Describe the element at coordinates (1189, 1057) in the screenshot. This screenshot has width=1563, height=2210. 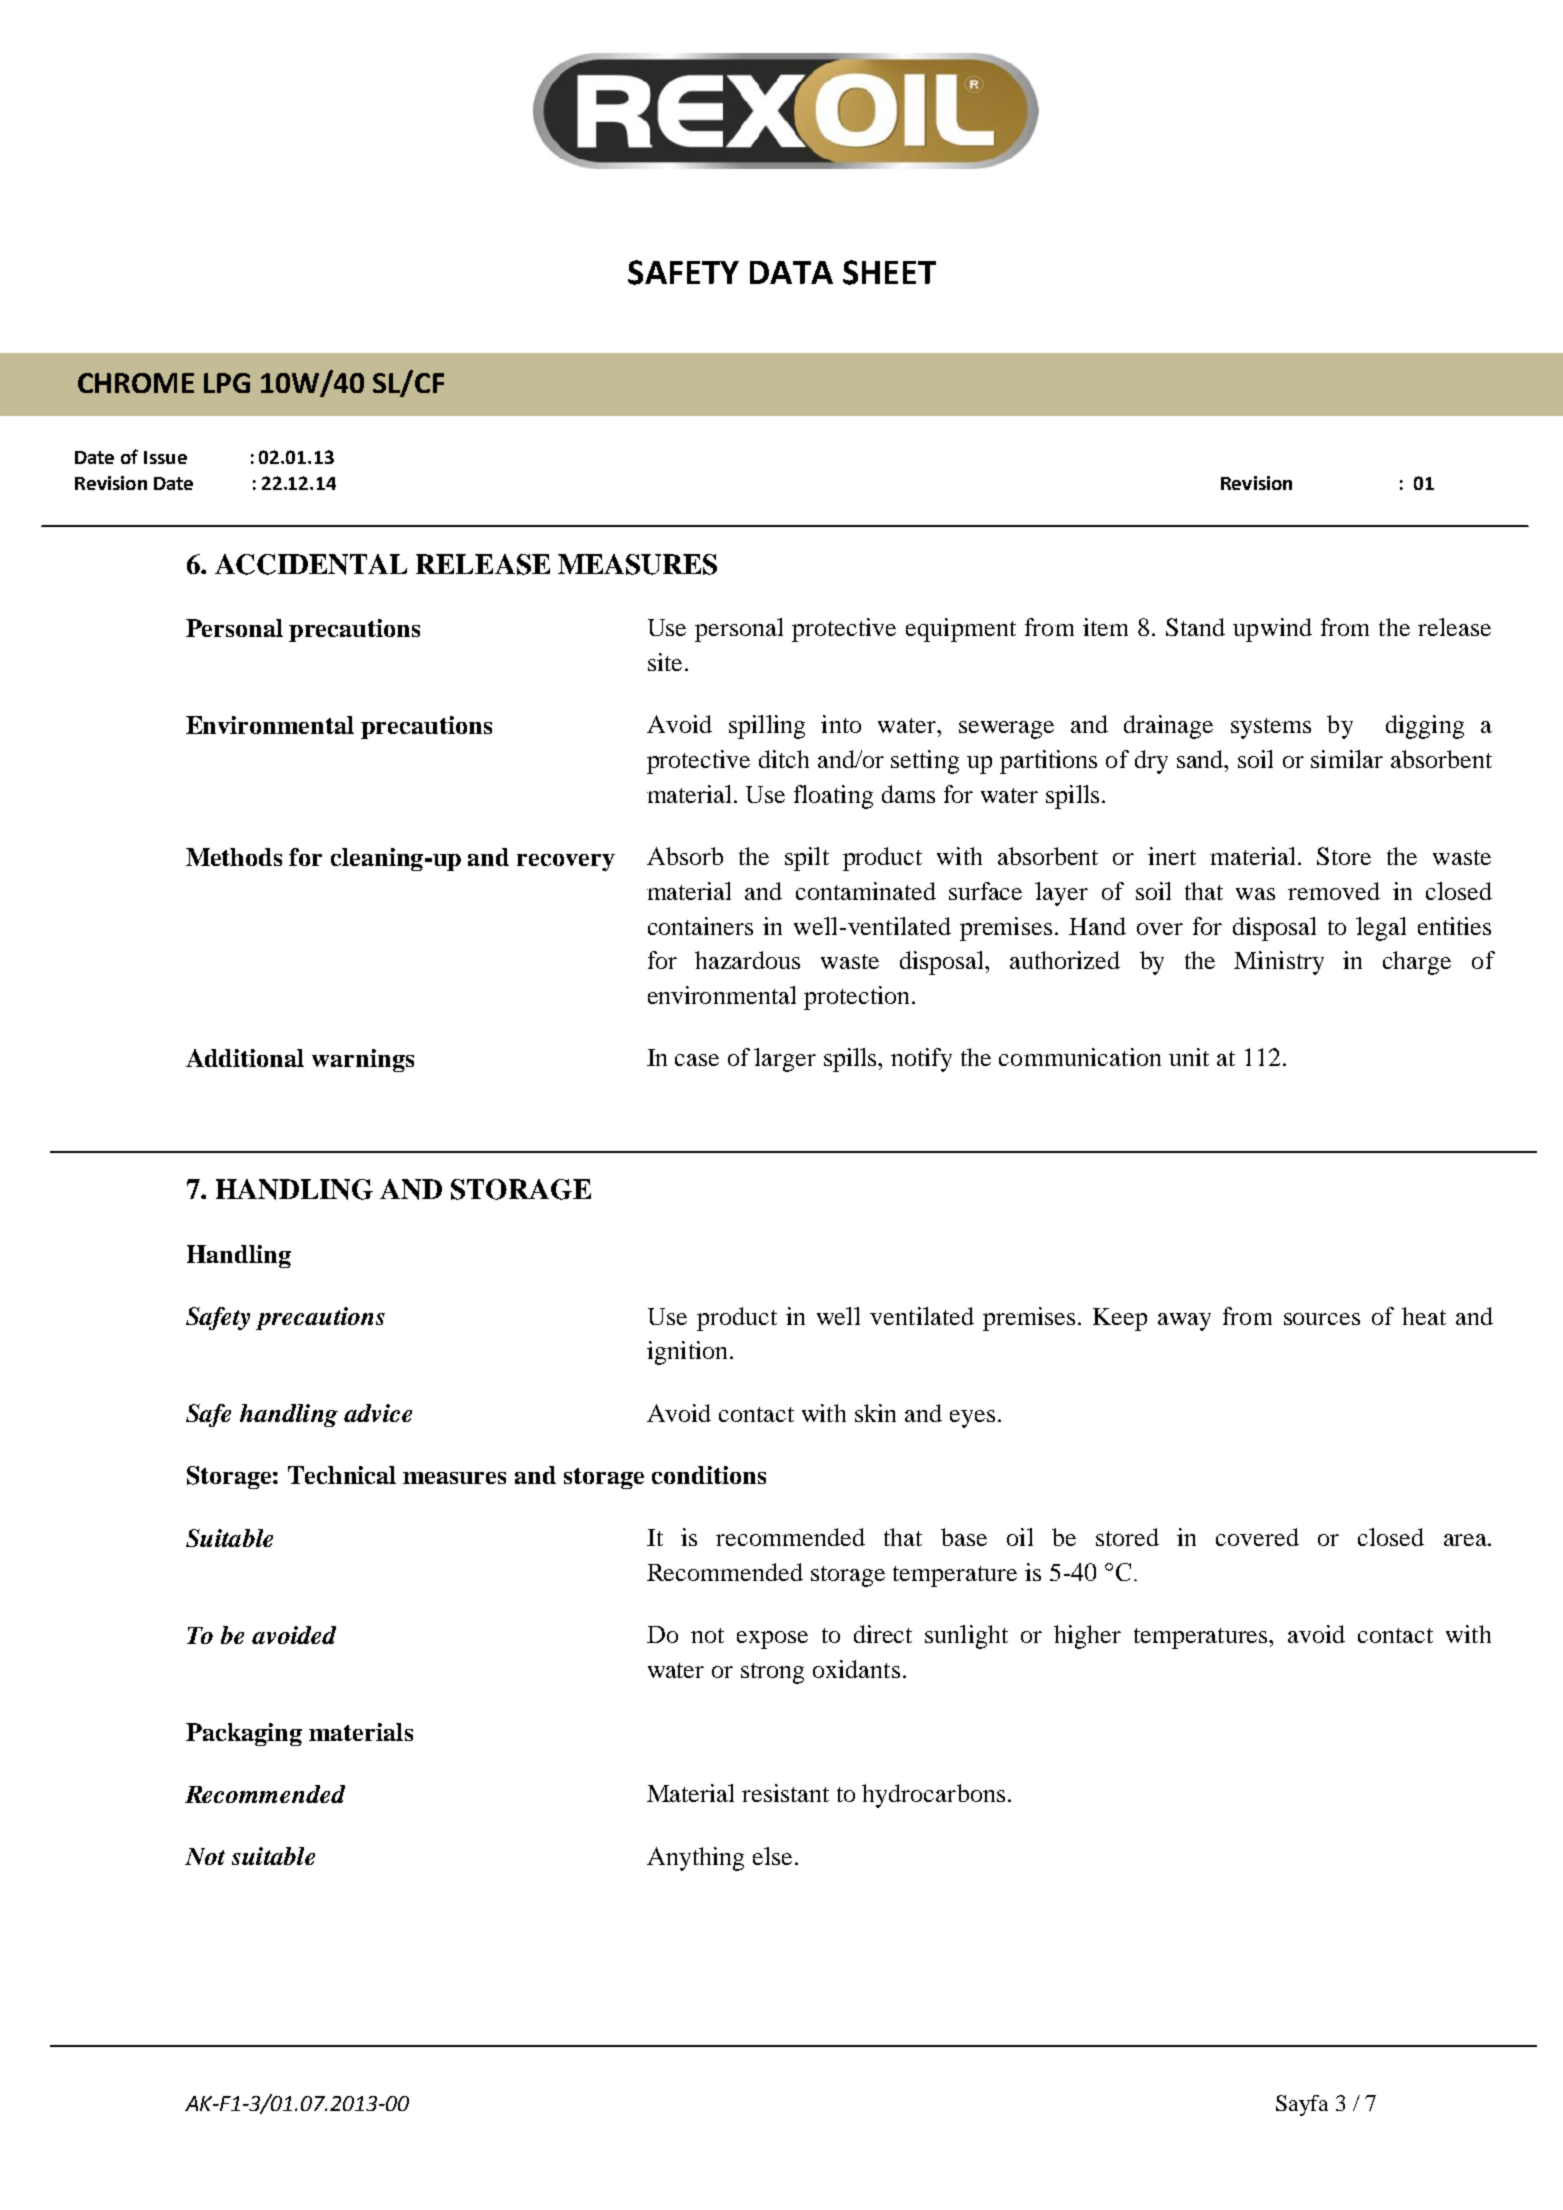
I see `unit` at that location.
